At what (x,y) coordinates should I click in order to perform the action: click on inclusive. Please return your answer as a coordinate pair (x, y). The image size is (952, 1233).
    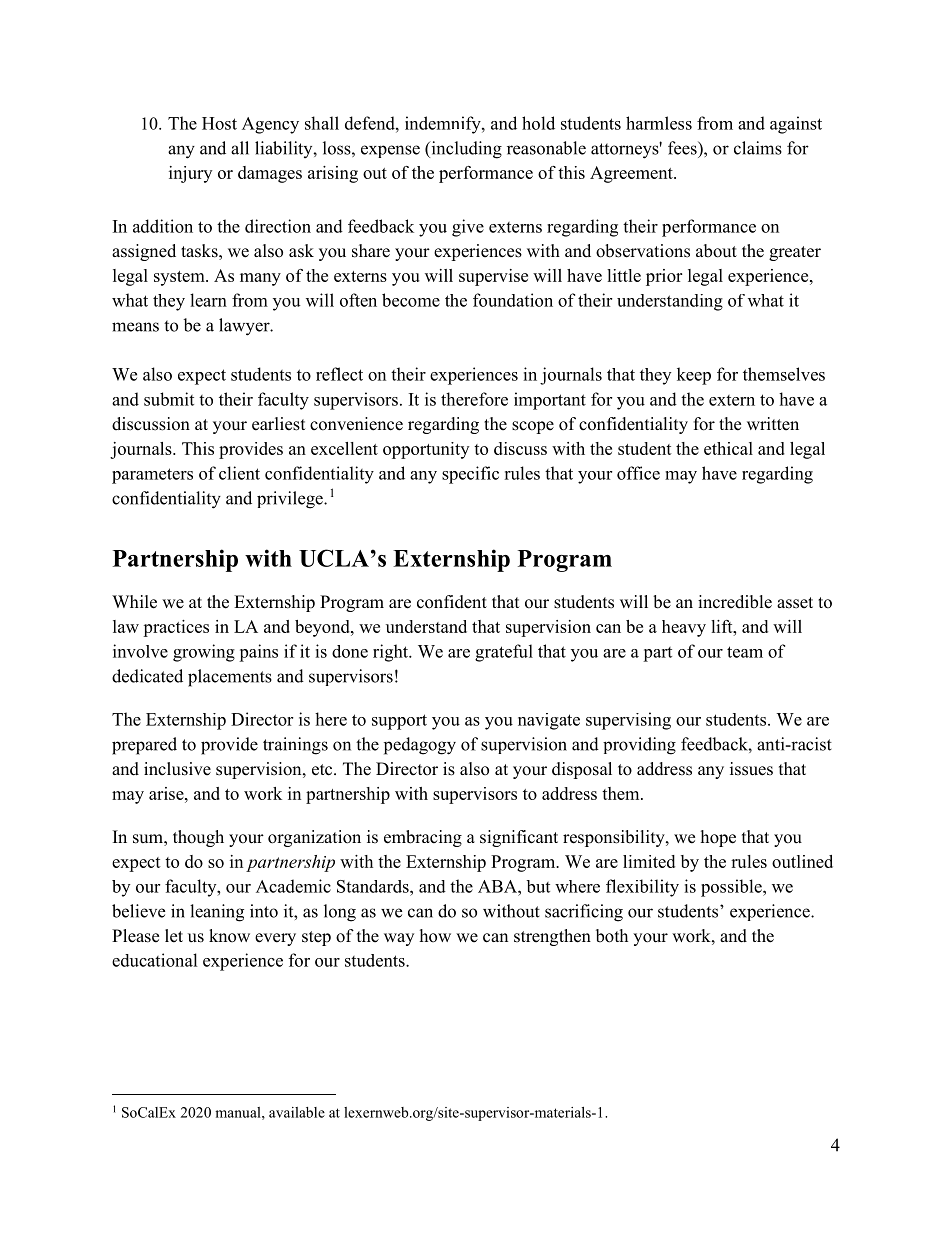
    Looking at the image, I should click on (177, 769).
